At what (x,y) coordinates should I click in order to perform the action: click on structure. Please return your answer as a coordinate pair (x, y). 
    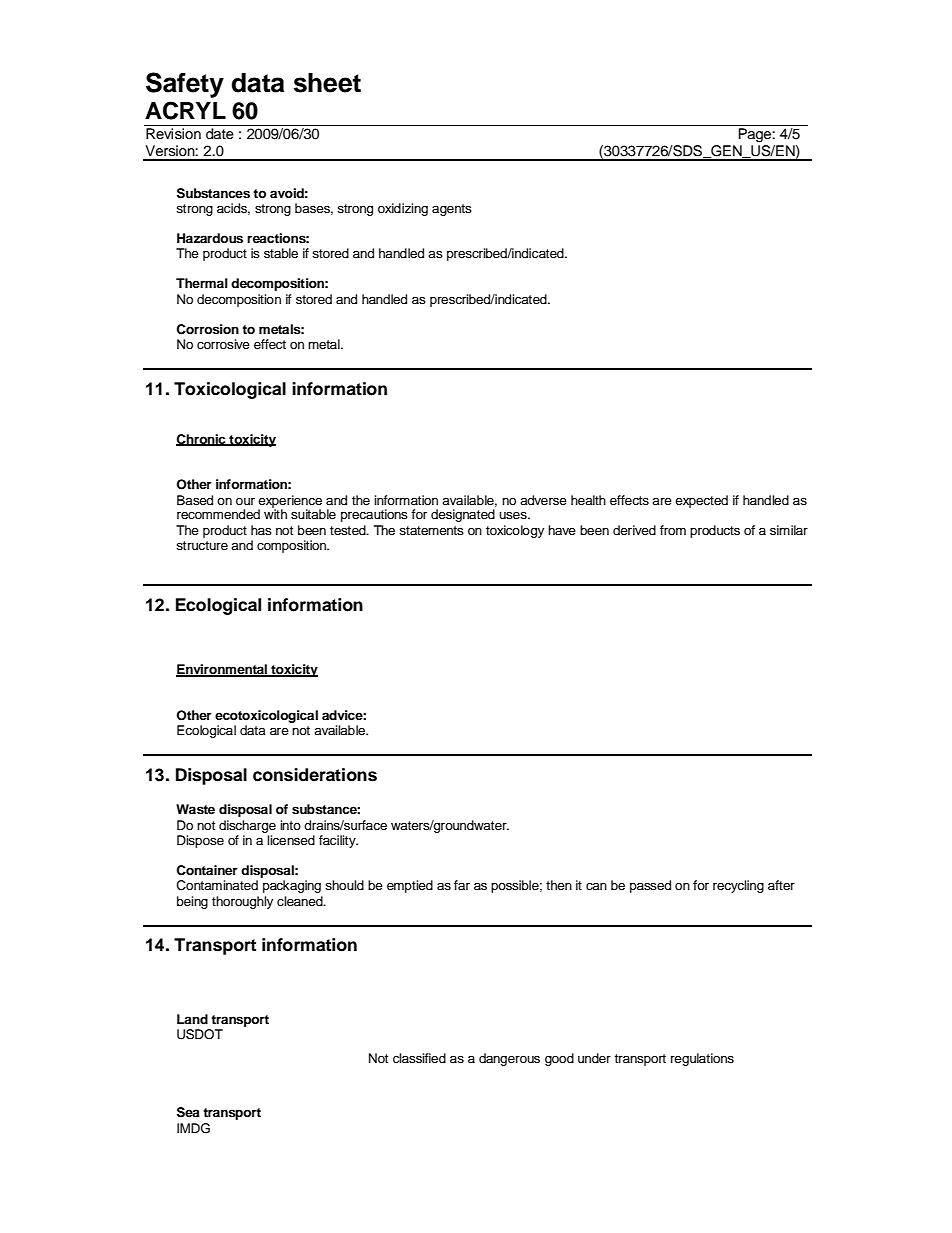
    Looking at the image, I should click on (202, 545).
